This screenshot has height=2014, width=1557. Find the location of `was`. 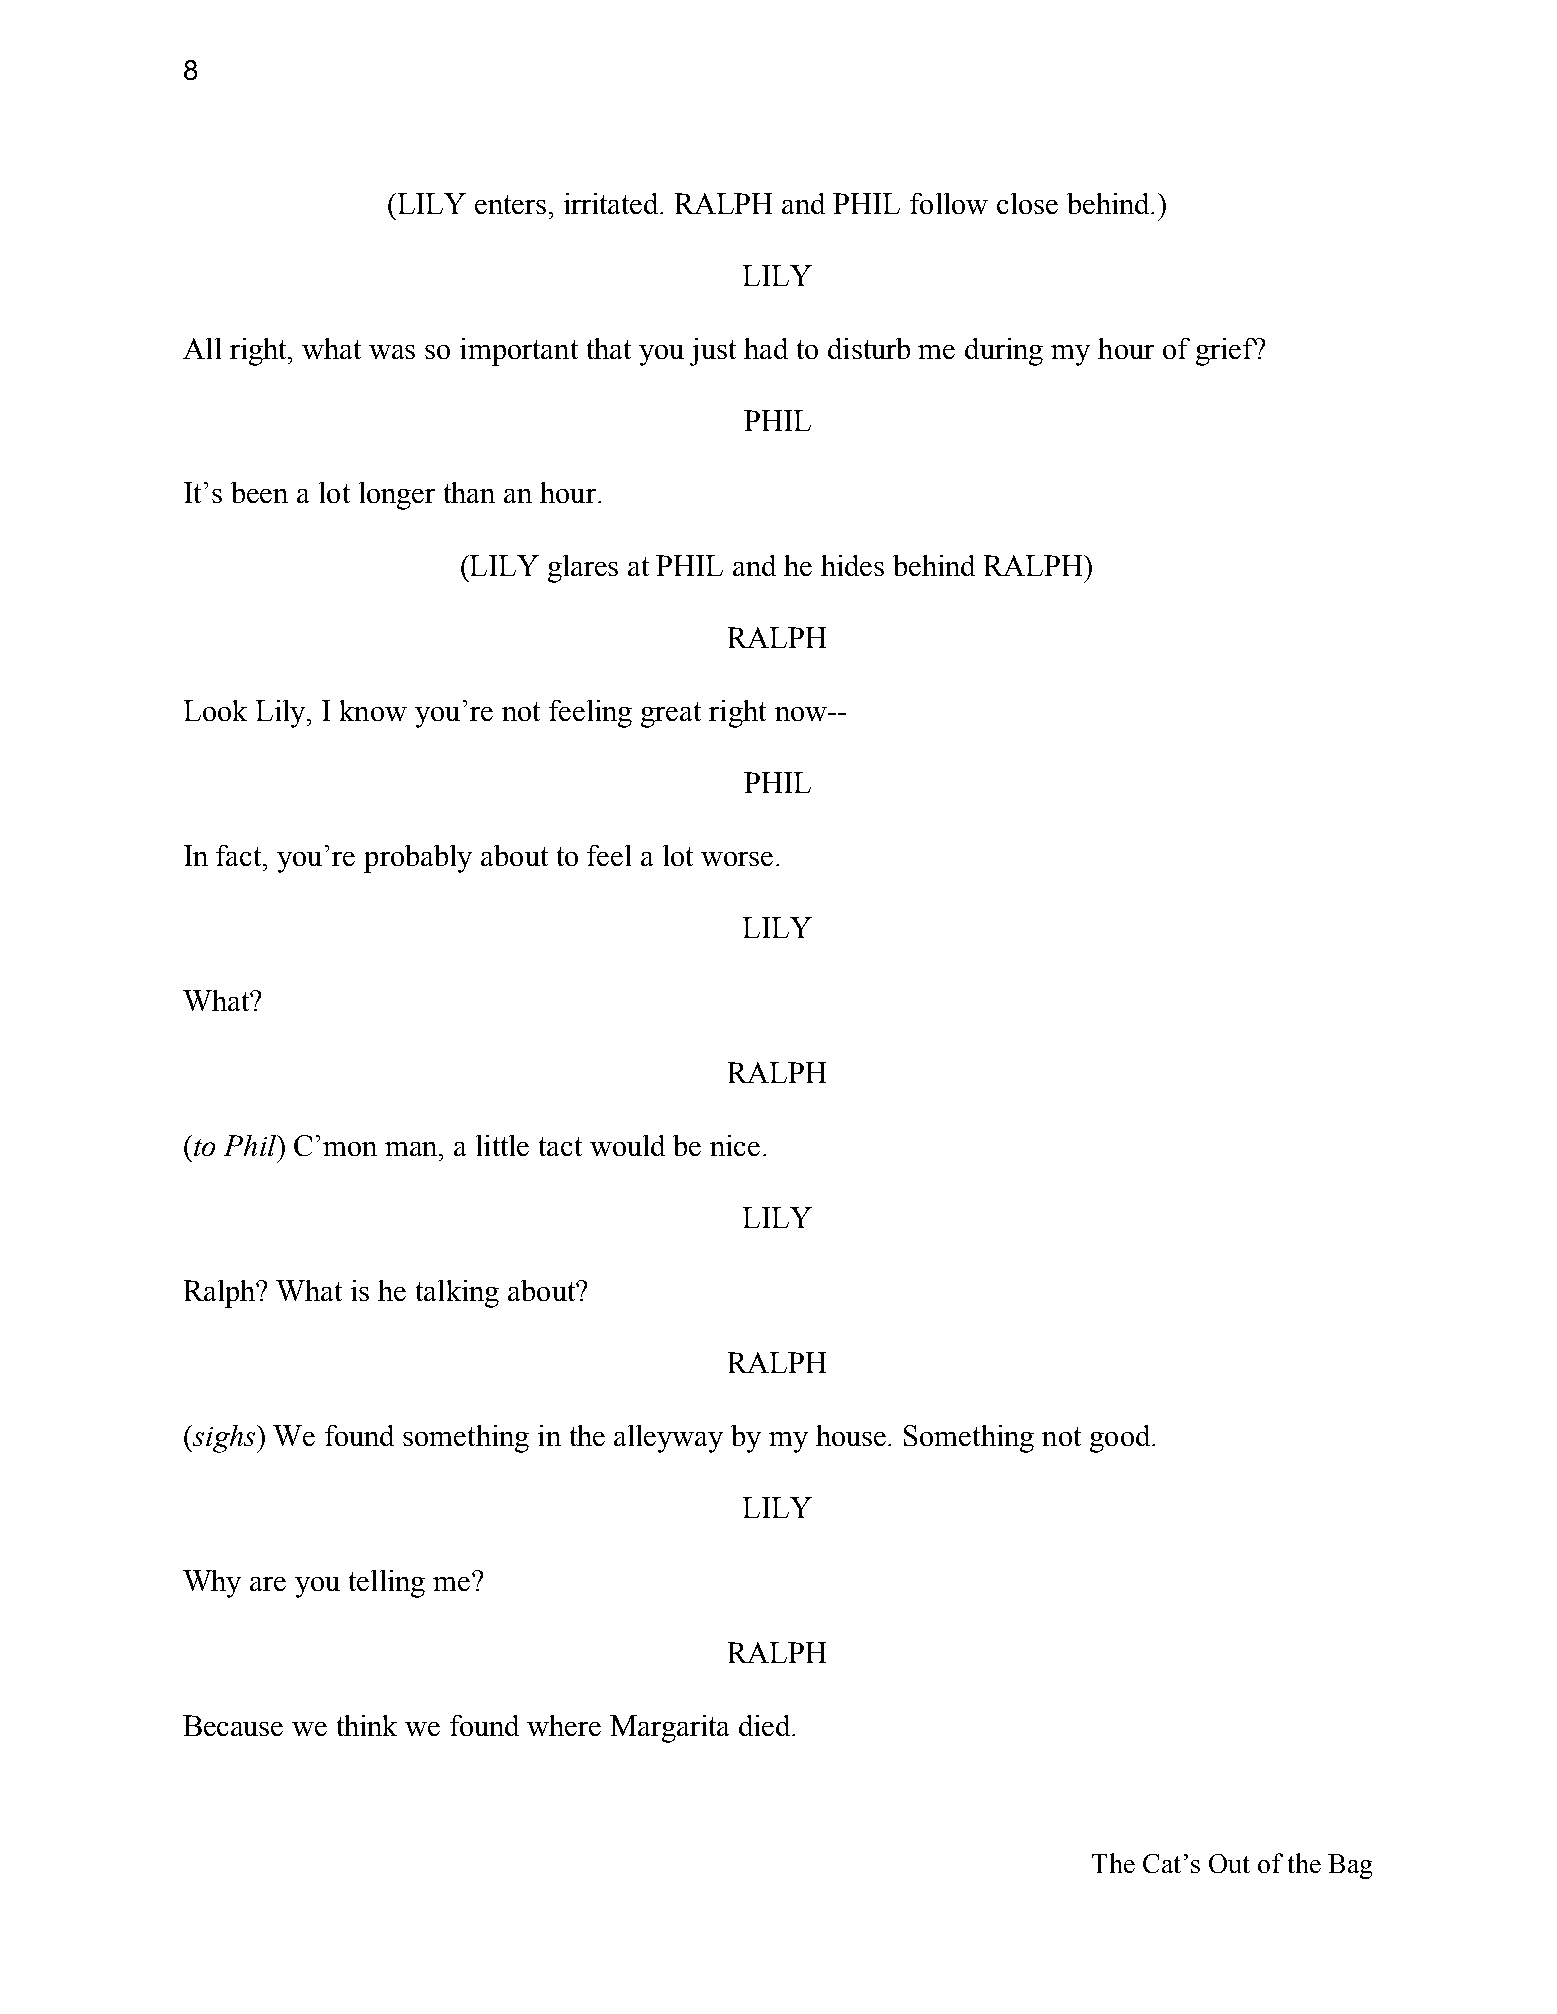

was is located at coordinates (392, 352).
